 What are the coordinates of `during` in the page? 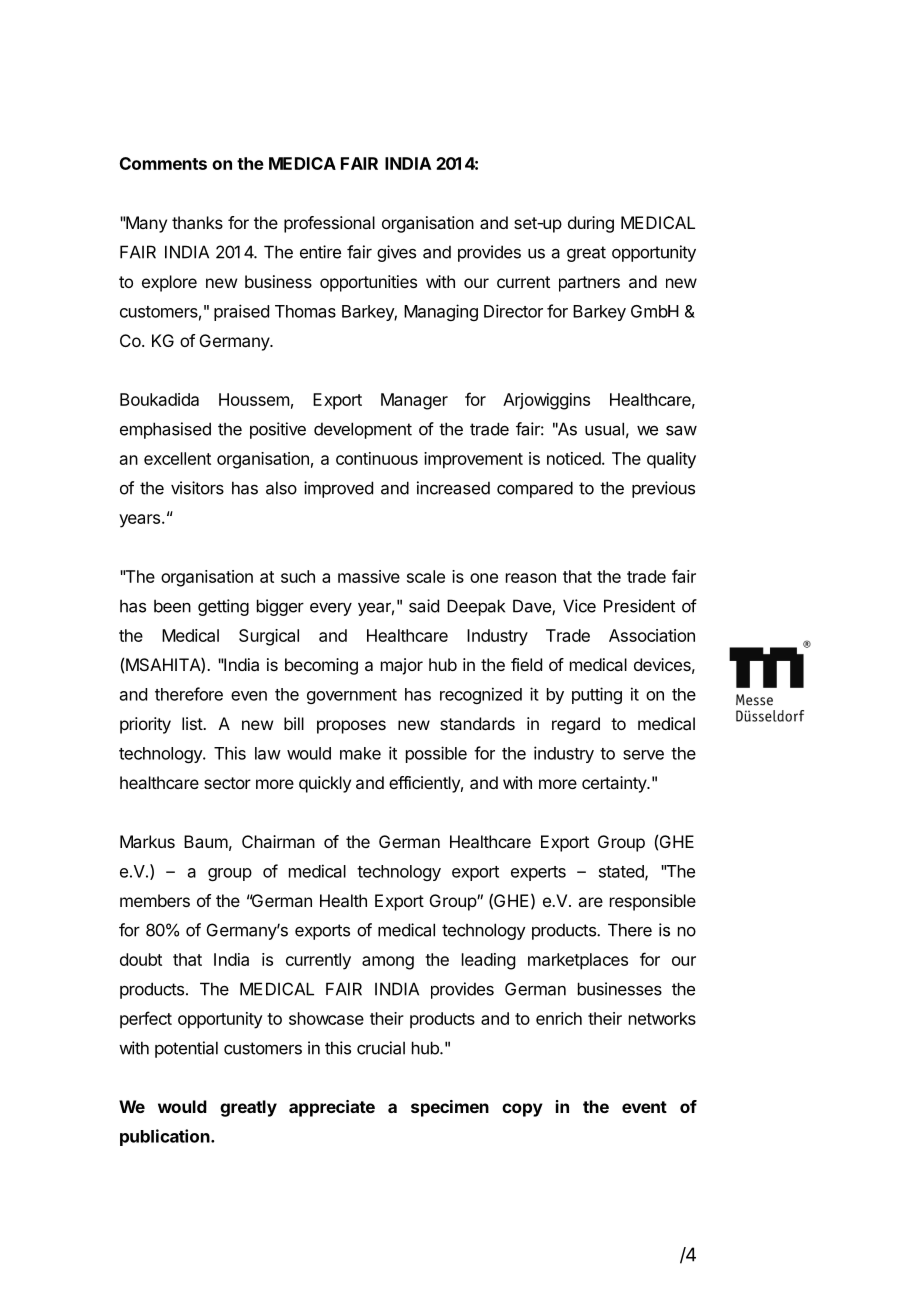 It's located at (591, 224).
